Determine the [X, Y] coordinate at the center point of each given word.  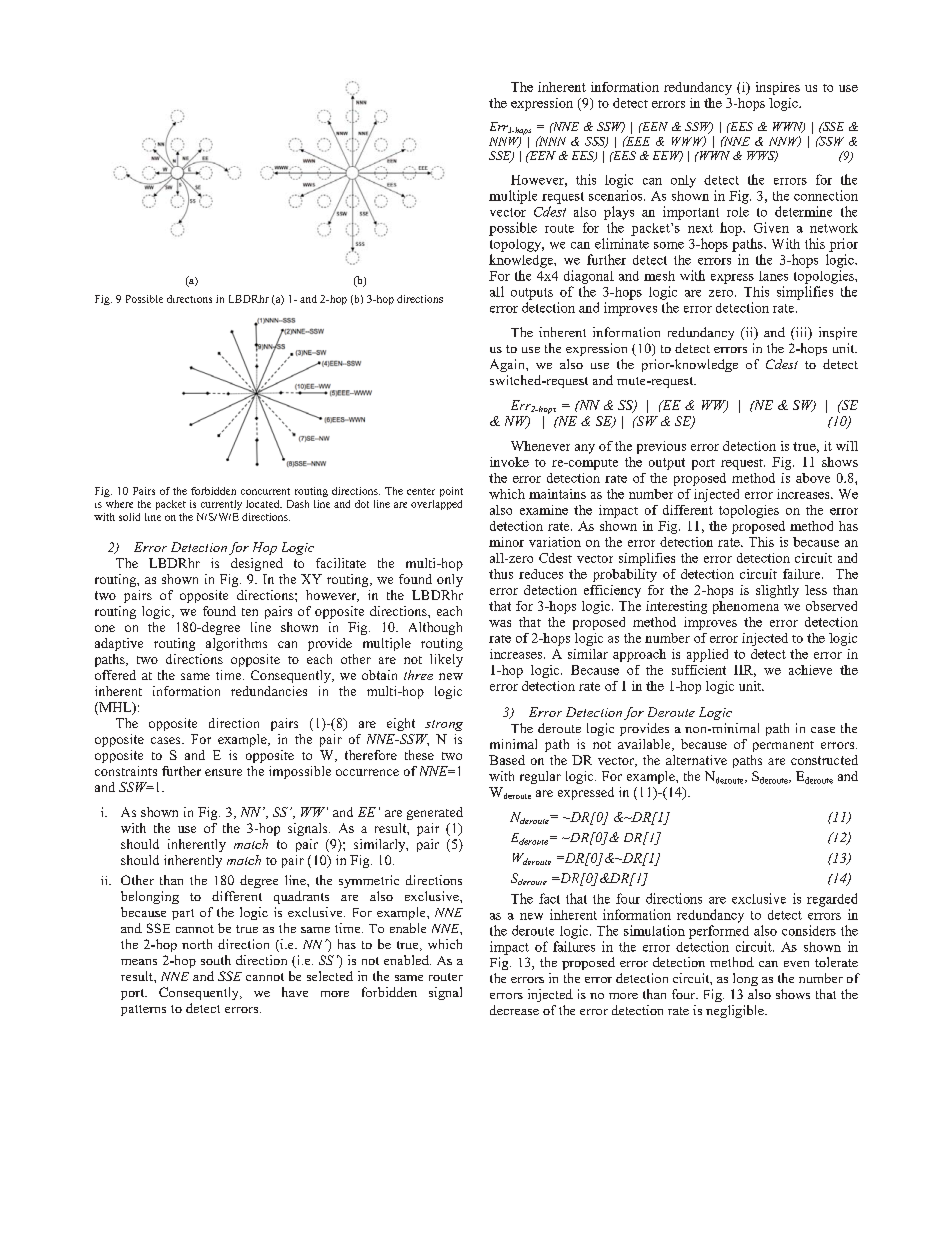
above [813, 478]
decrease [514, 1010]
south [216, 960]
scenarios [617, 195]
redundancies [269, 691]
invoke [509, 462]
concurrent [265, 491]
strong [444, 725]
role [738, 212]
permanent [783, 746]
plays [619, 213]
